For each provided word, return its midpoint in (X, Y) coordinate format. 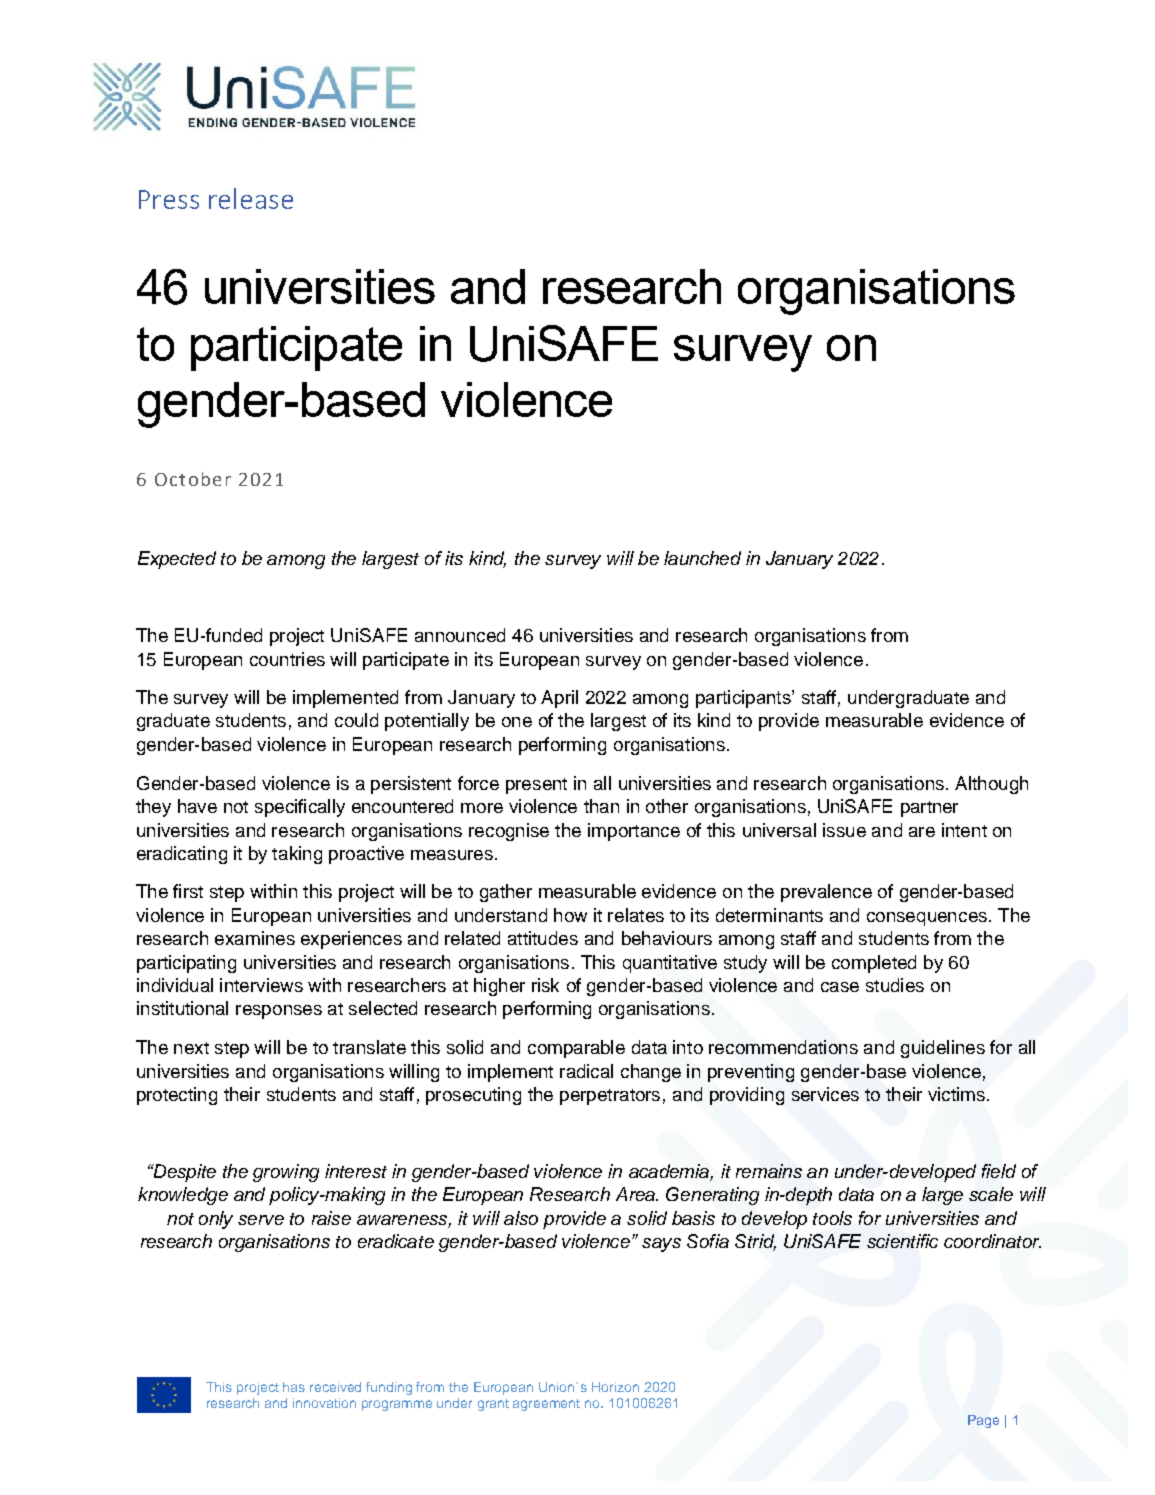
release (251, 198)
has (294, 1387)
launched (702, 558)
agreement (546, 1405)
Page (983, 1421)
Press (169, 199)
